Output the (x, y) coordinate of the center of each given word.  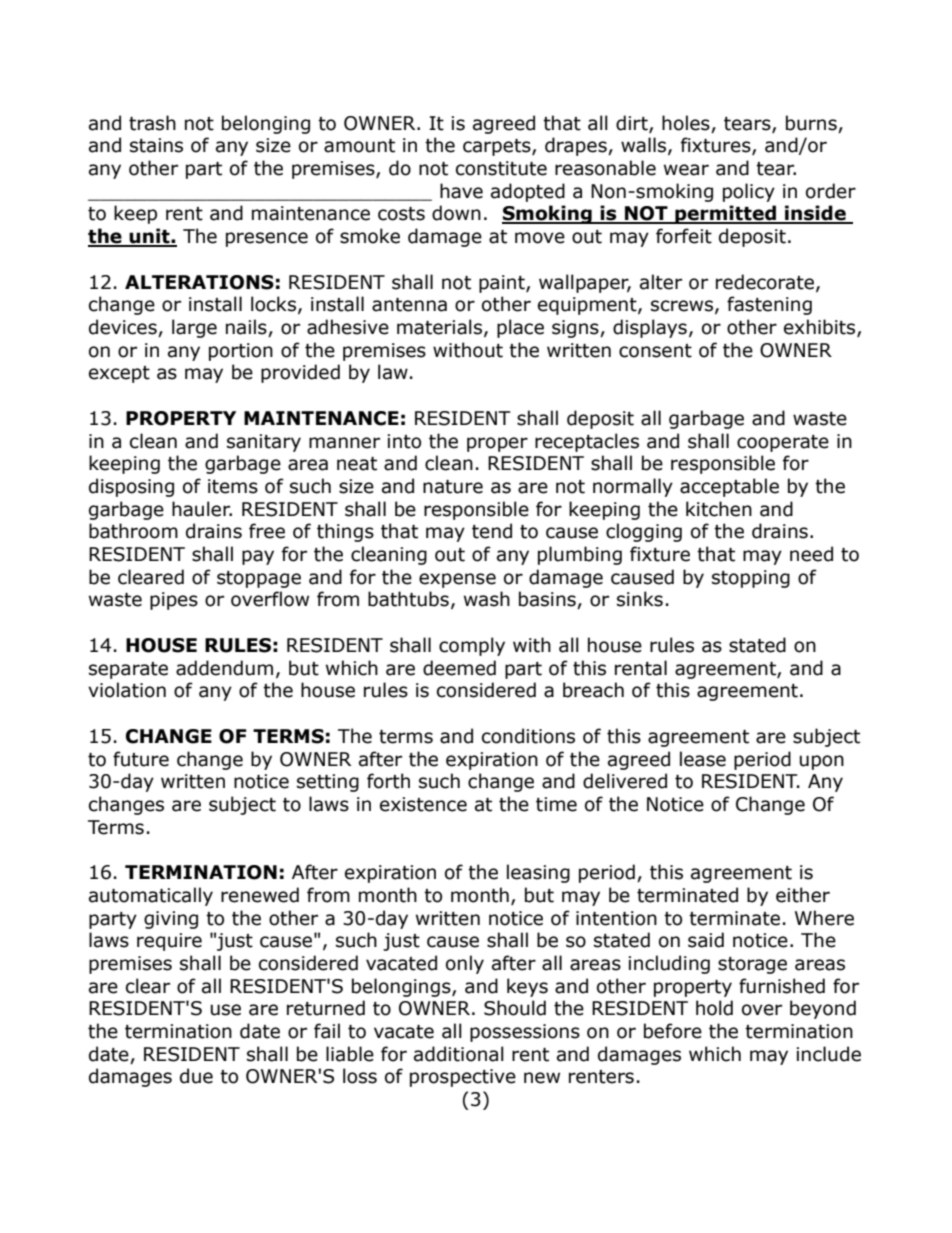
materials (439, 327)
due (196, 1076)
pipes (174, 601)
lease (703, 759)
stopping (751, 579)
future (141, 759)
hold (714, 1008)
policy (749, 192)
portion (241, 352)
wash (487, 599)
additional (459, 1054)
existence (423, 804)
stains (156, 145)
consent (655, 351)
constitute (501, 168)
